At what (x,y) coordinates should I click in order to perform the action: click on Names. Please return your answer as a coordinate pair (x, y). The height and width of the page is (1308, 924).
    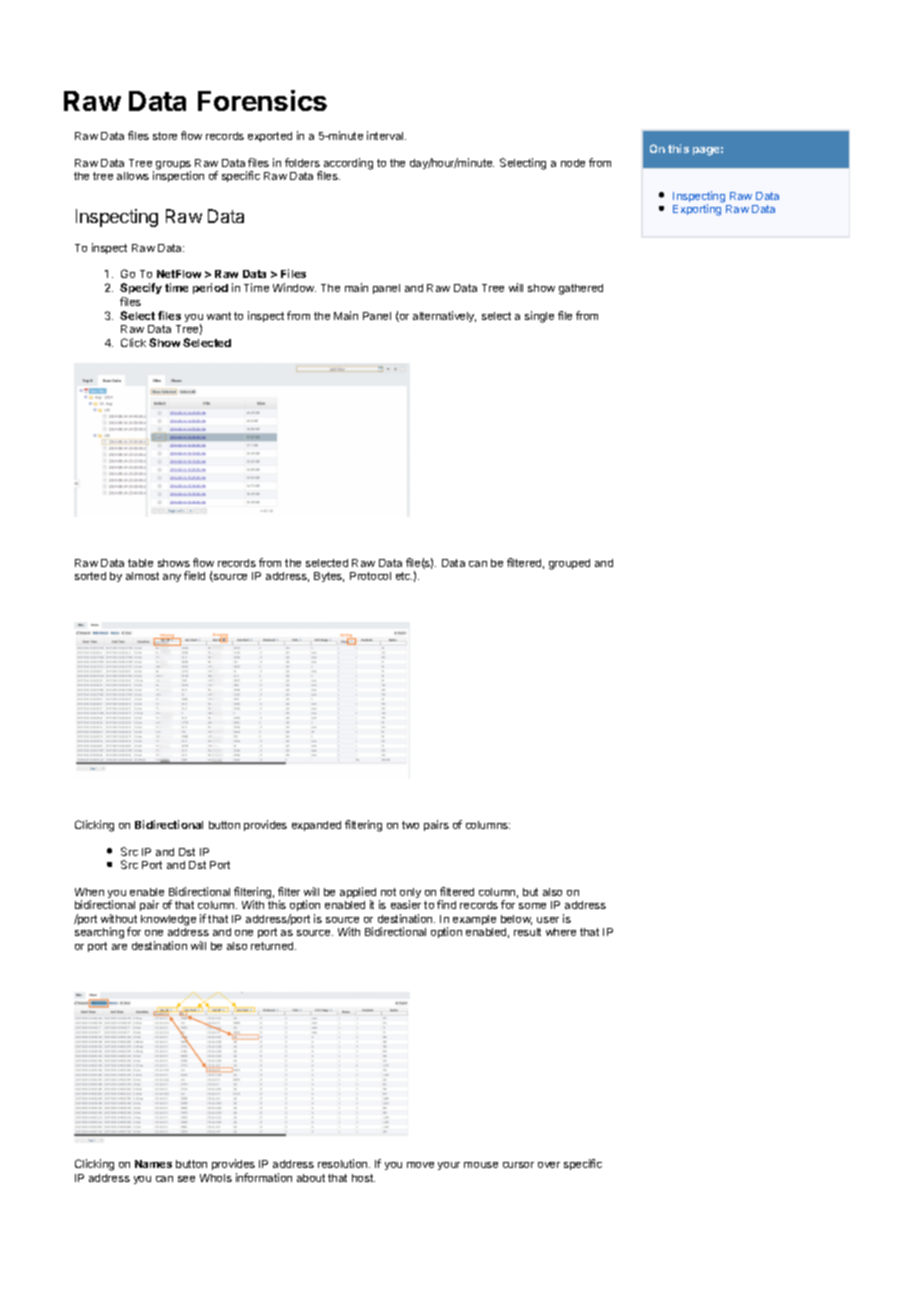
    Looking at the image, I should click on (153, 1164).
